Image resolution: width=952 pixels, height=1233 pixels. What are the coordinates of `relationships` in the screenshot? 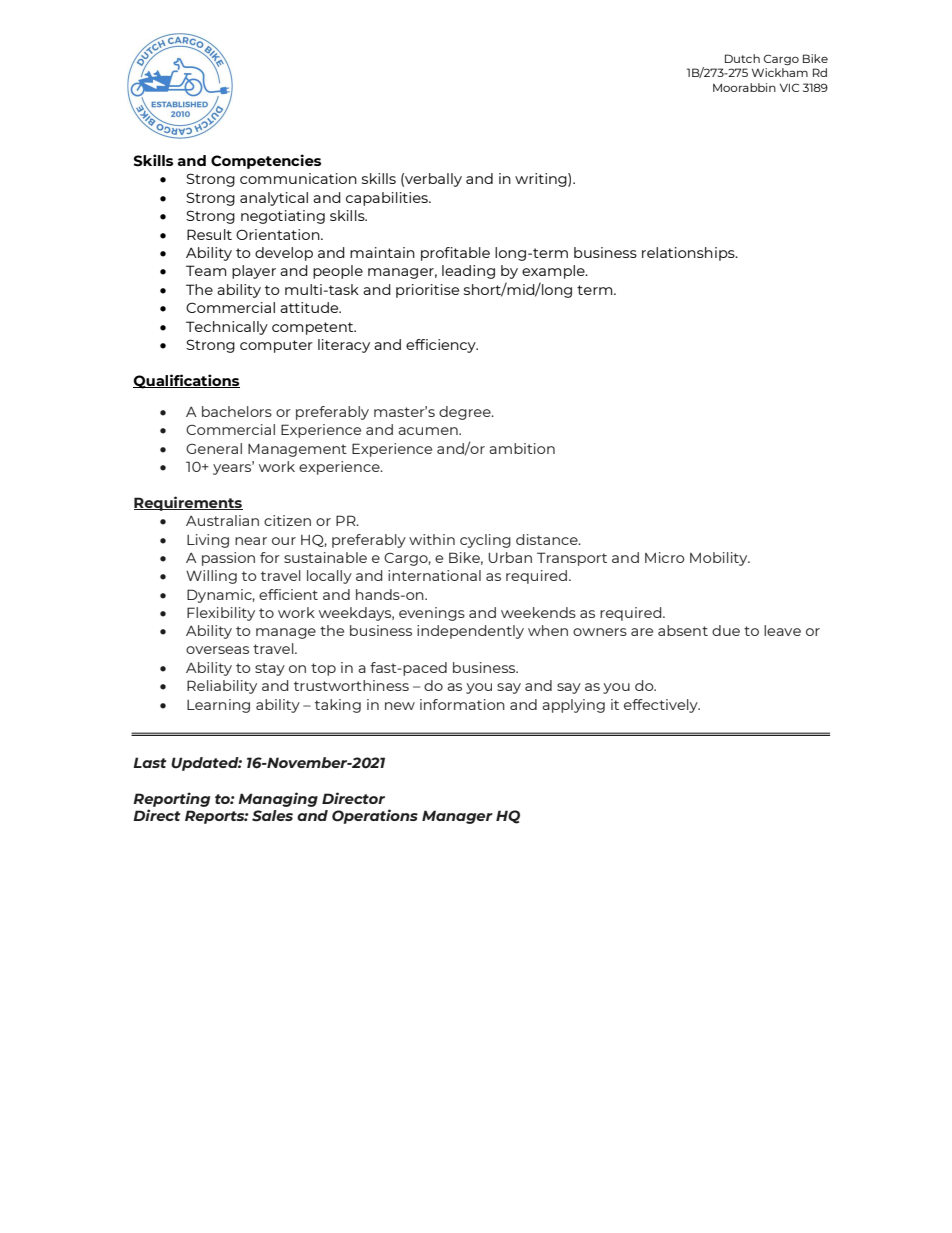 It's located at (689, 254).
